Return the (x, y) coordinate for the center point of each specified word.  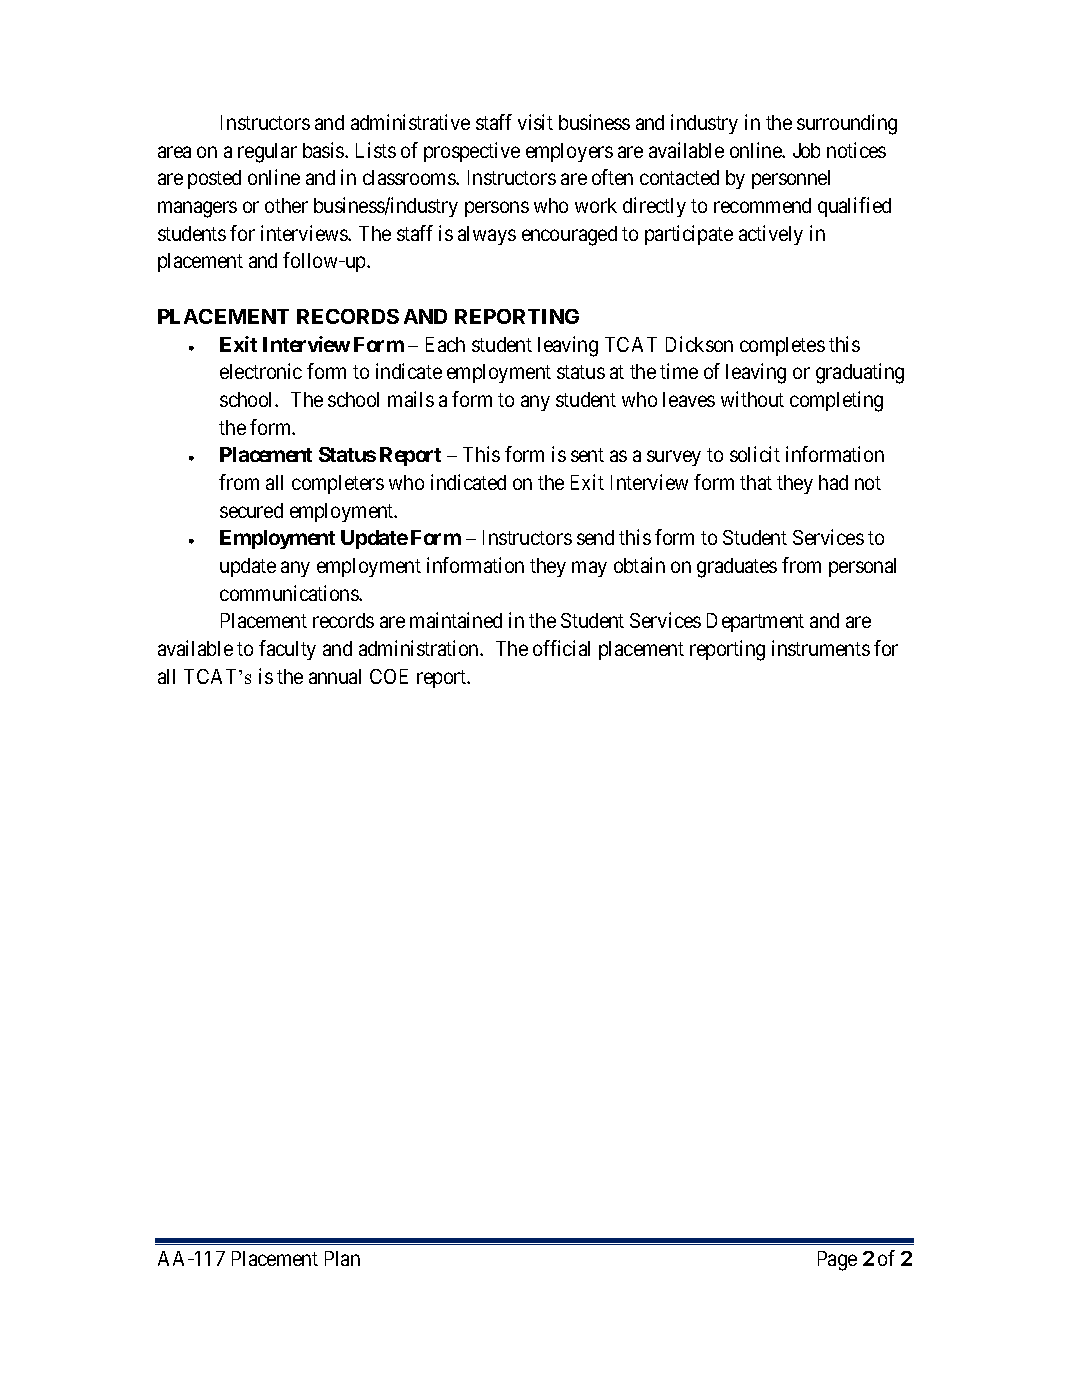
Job (806, 150)
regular (267, 153)
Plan (342, 1258)
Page (837, 1261)
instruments (821, 648)
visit (535, 122)
